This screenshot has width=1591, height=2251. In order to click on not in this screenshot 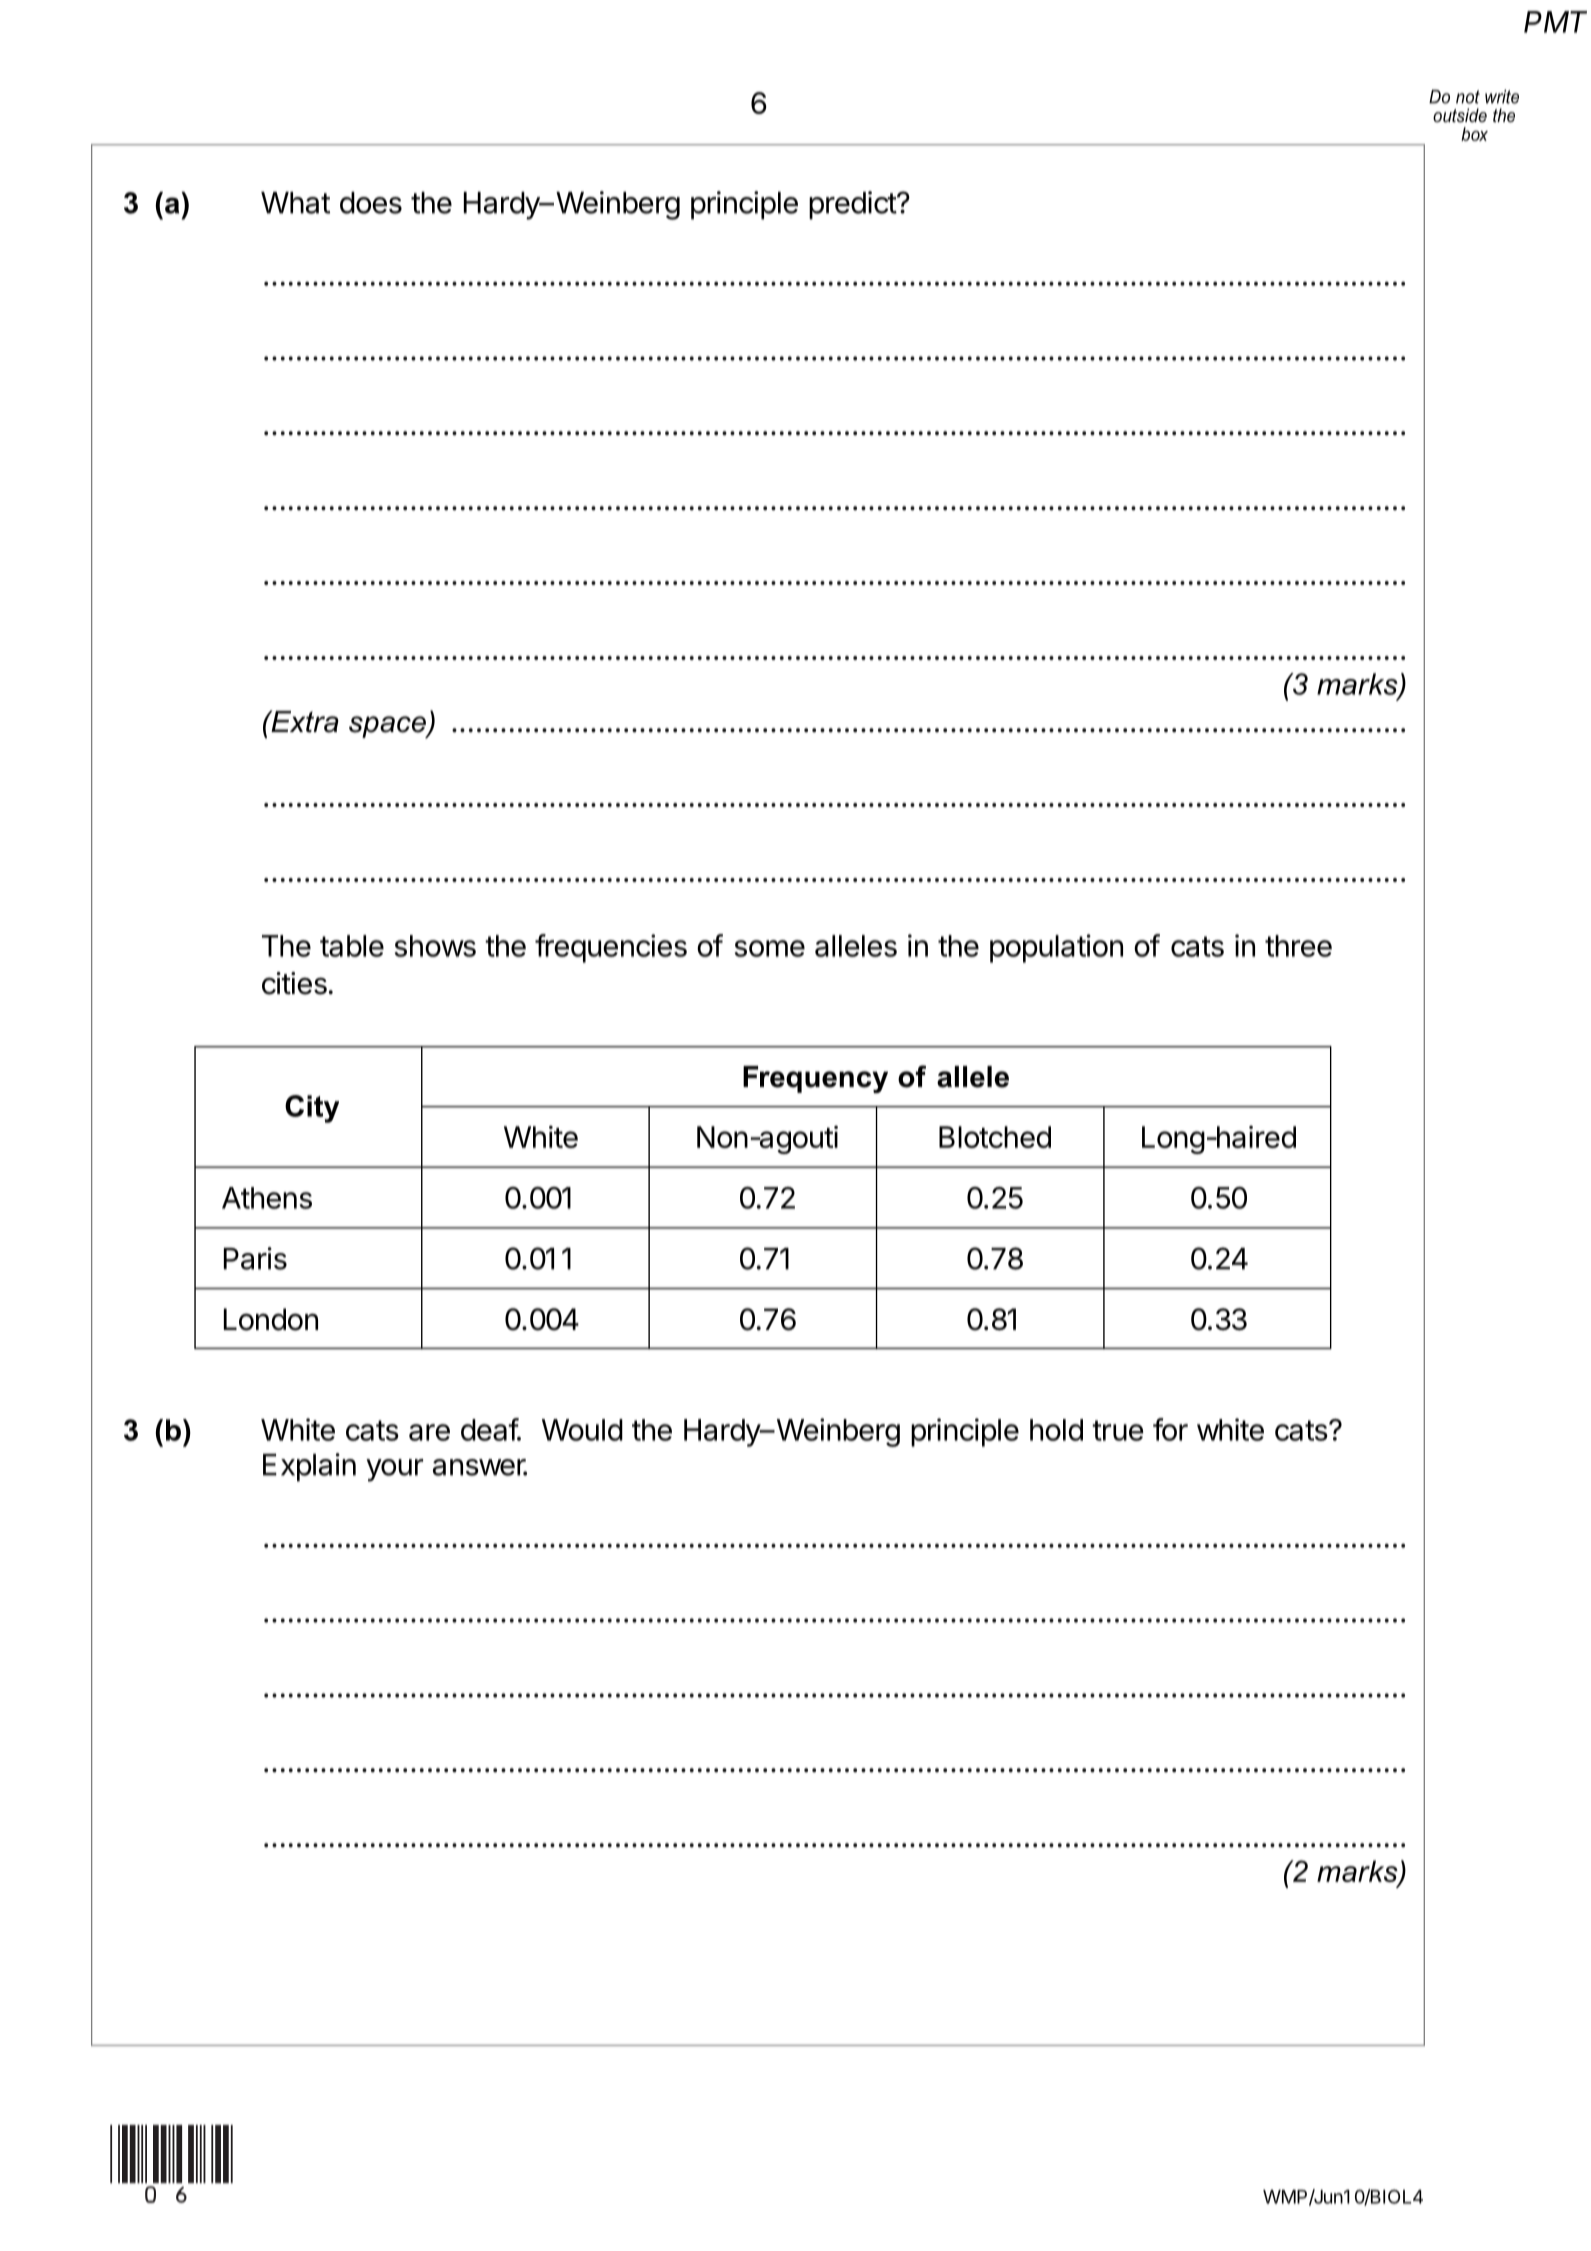, I will do `click(1468, 97)`.
